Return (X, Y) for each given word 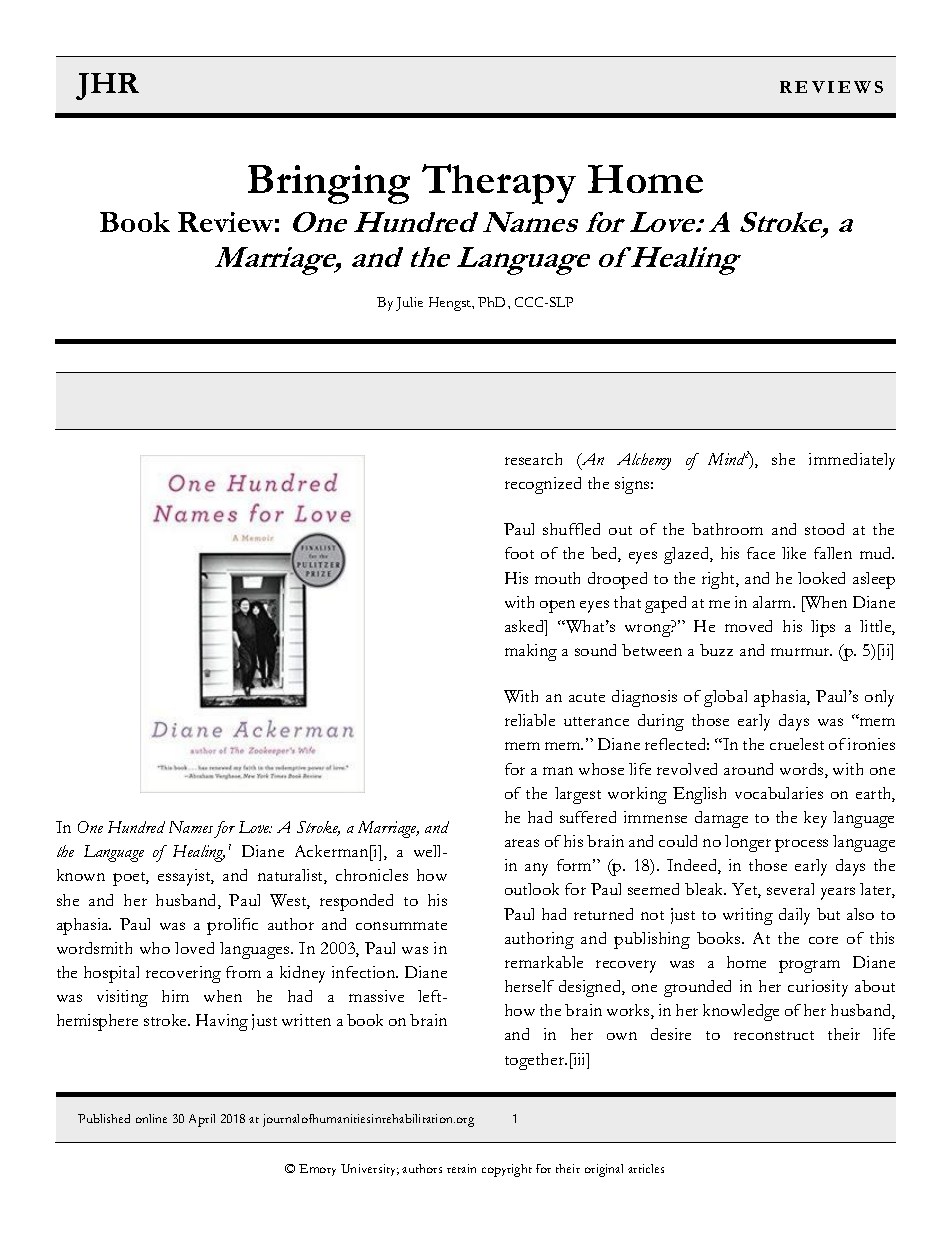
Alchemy (644, 461)
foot (519, 553)
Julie (409, 304)
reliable (530, 720)
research (533, 459)
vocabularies (779, 793)
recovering (183, 974)
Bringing (329, 184)
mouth (557, 578)
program (809, 966)
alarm (773, 602)
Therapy (499, 184)
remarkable (544, 962)
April (202, 1120)
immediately (852, 461)
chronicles (372, 875)
